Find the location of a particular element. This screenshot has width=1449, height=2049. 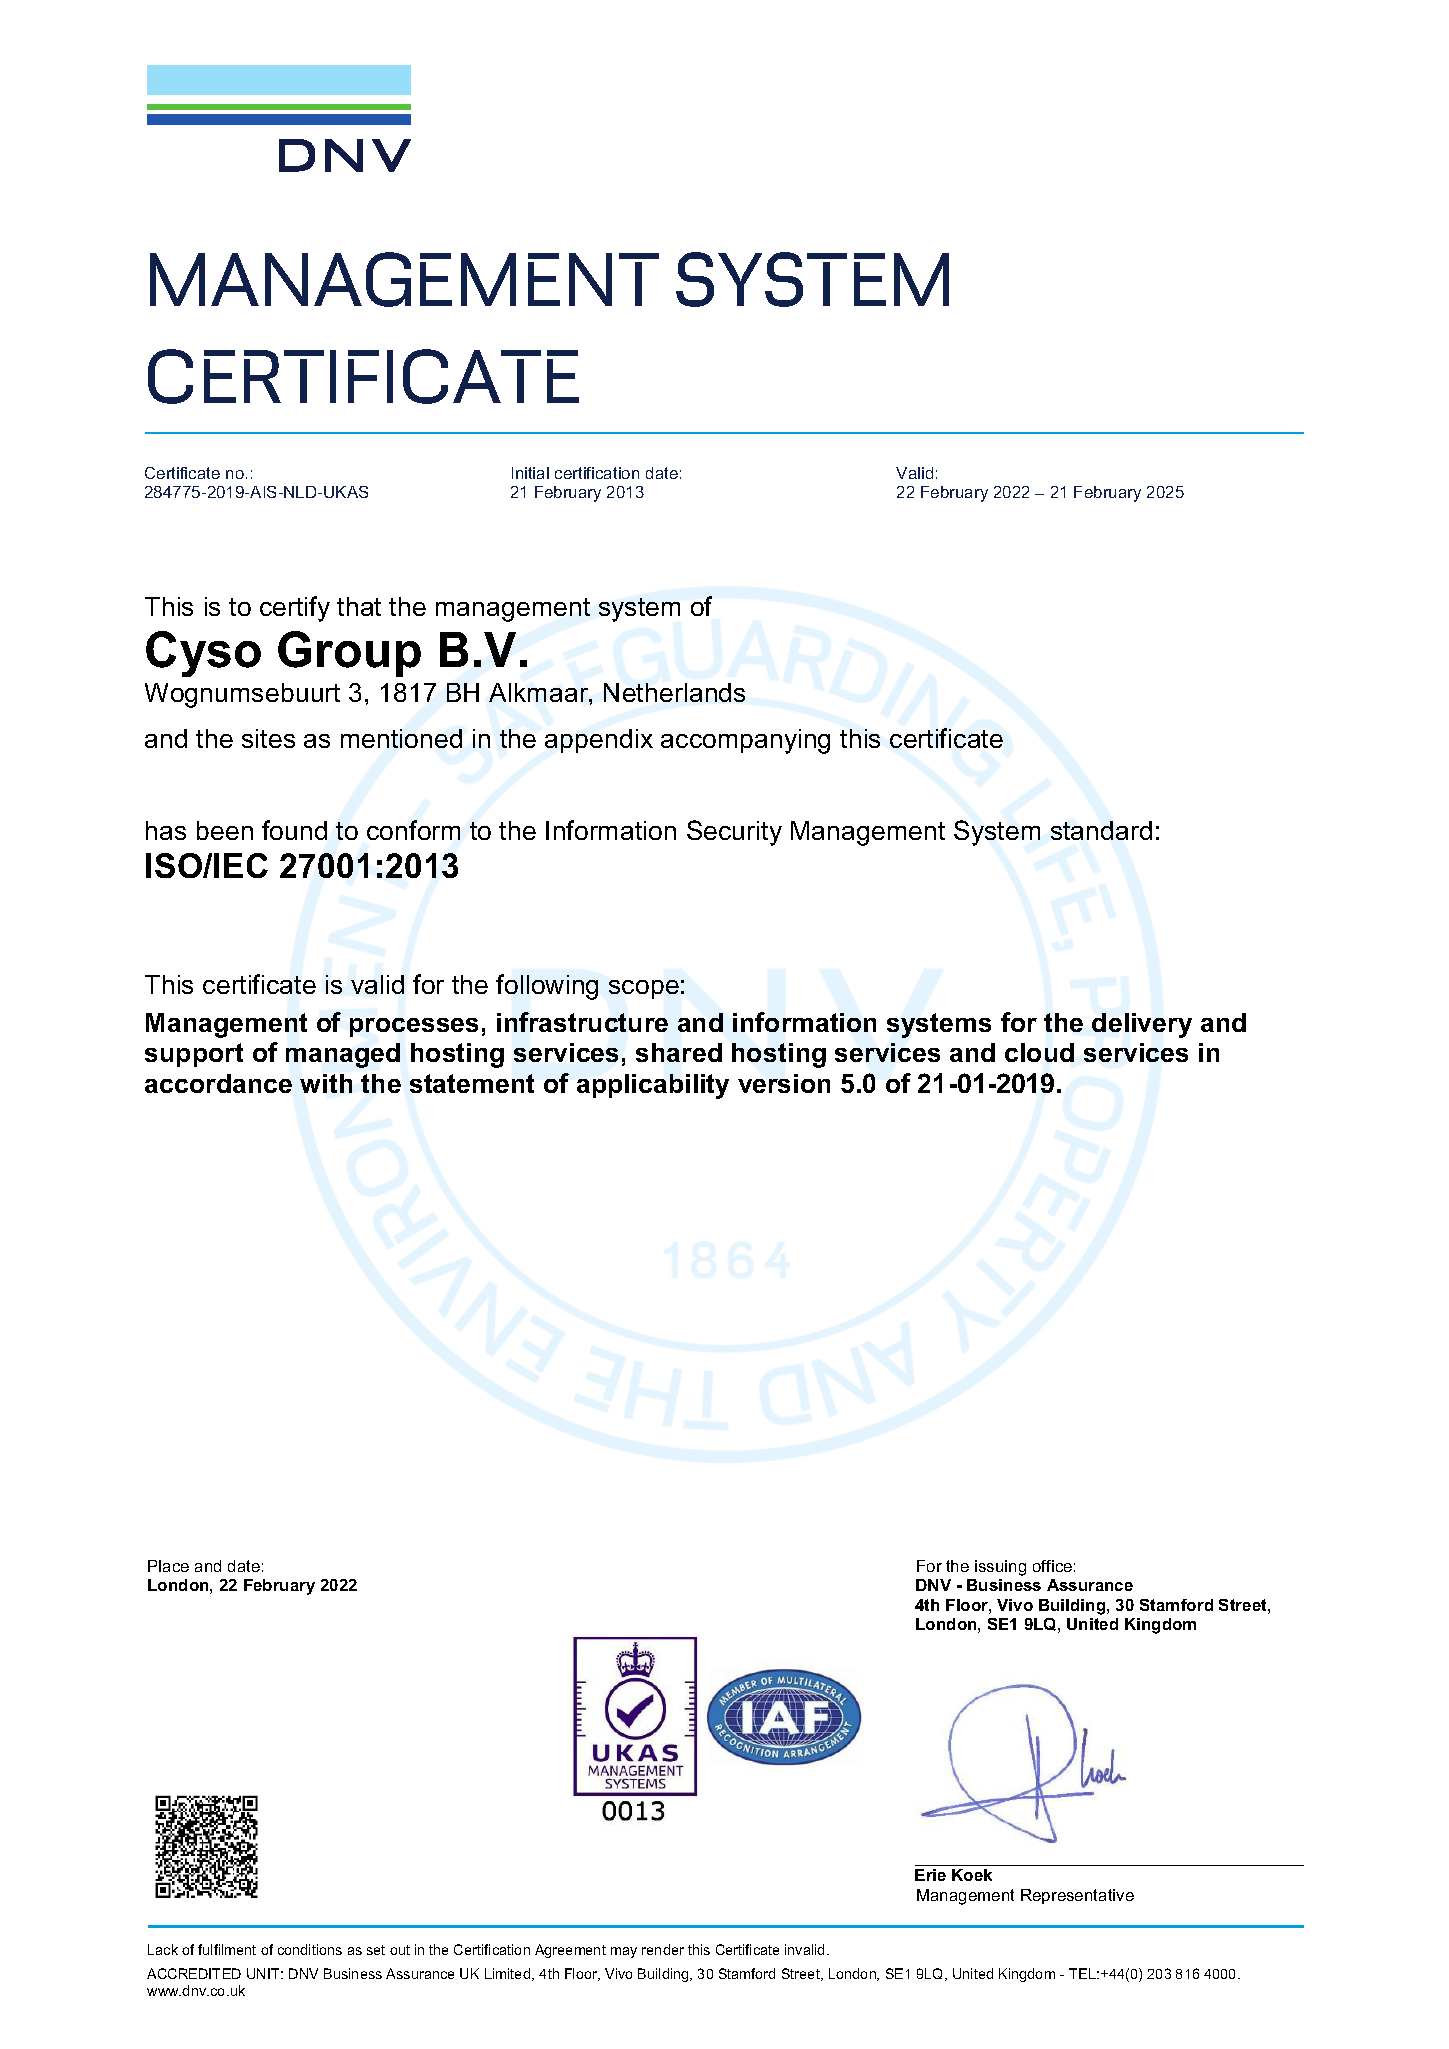

issuing is located at coordinates (1000, 1568).
